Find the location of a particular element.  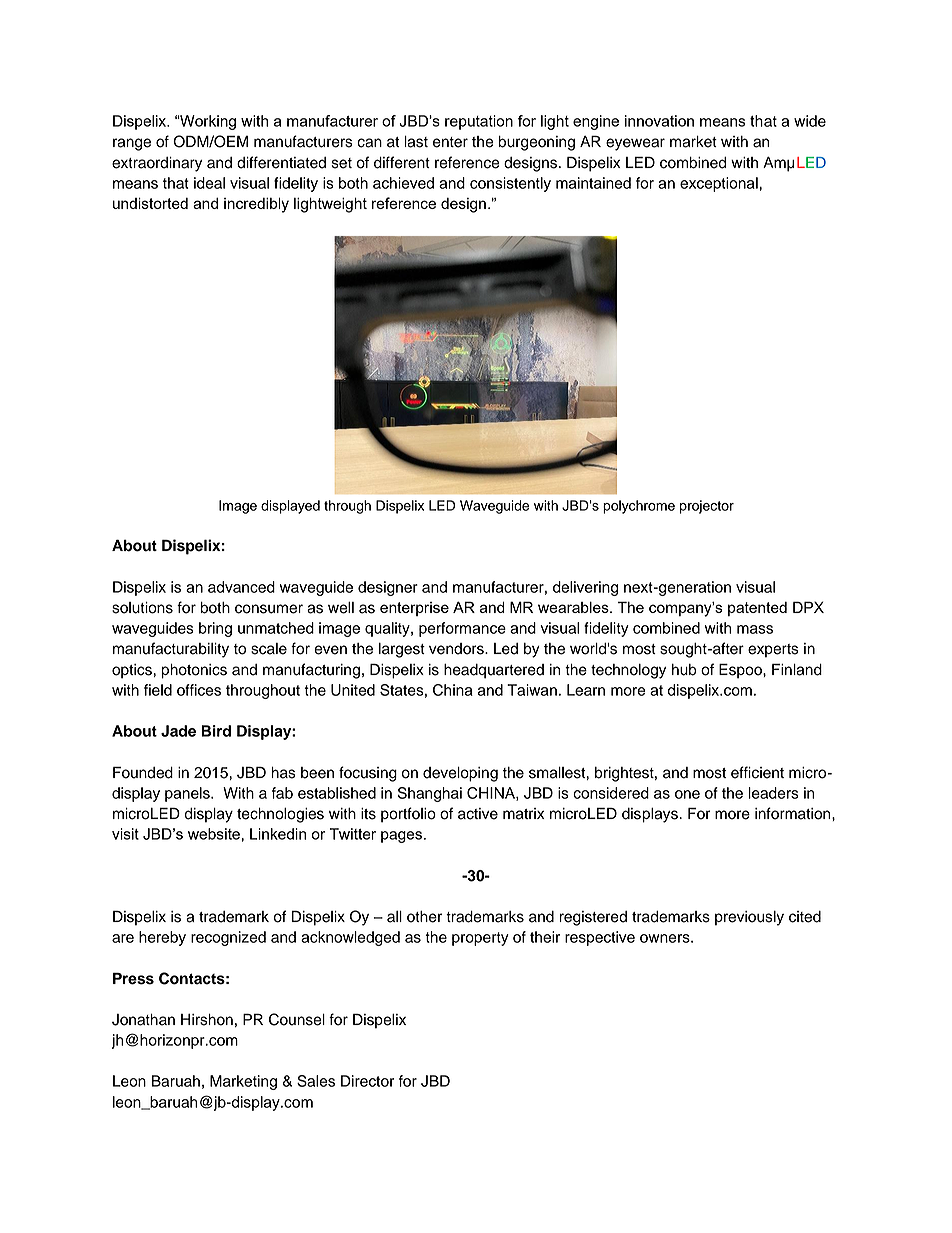

Director is located at coordinates (367, 1081).
